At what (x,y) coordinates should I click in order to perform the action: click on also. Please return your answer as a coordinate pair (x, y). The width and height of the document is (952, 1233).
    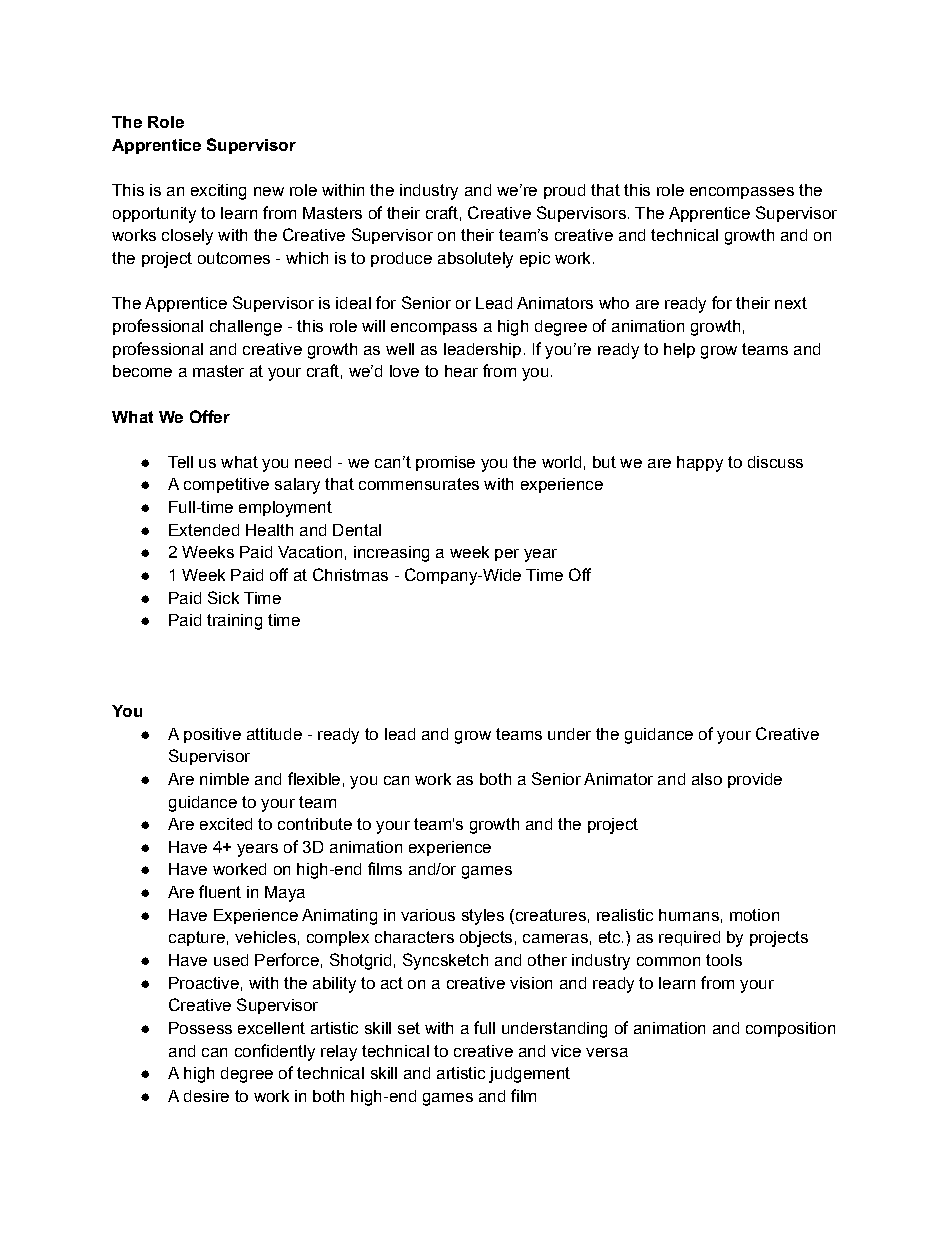
    Looking at the image, I should click on (707, 779).
